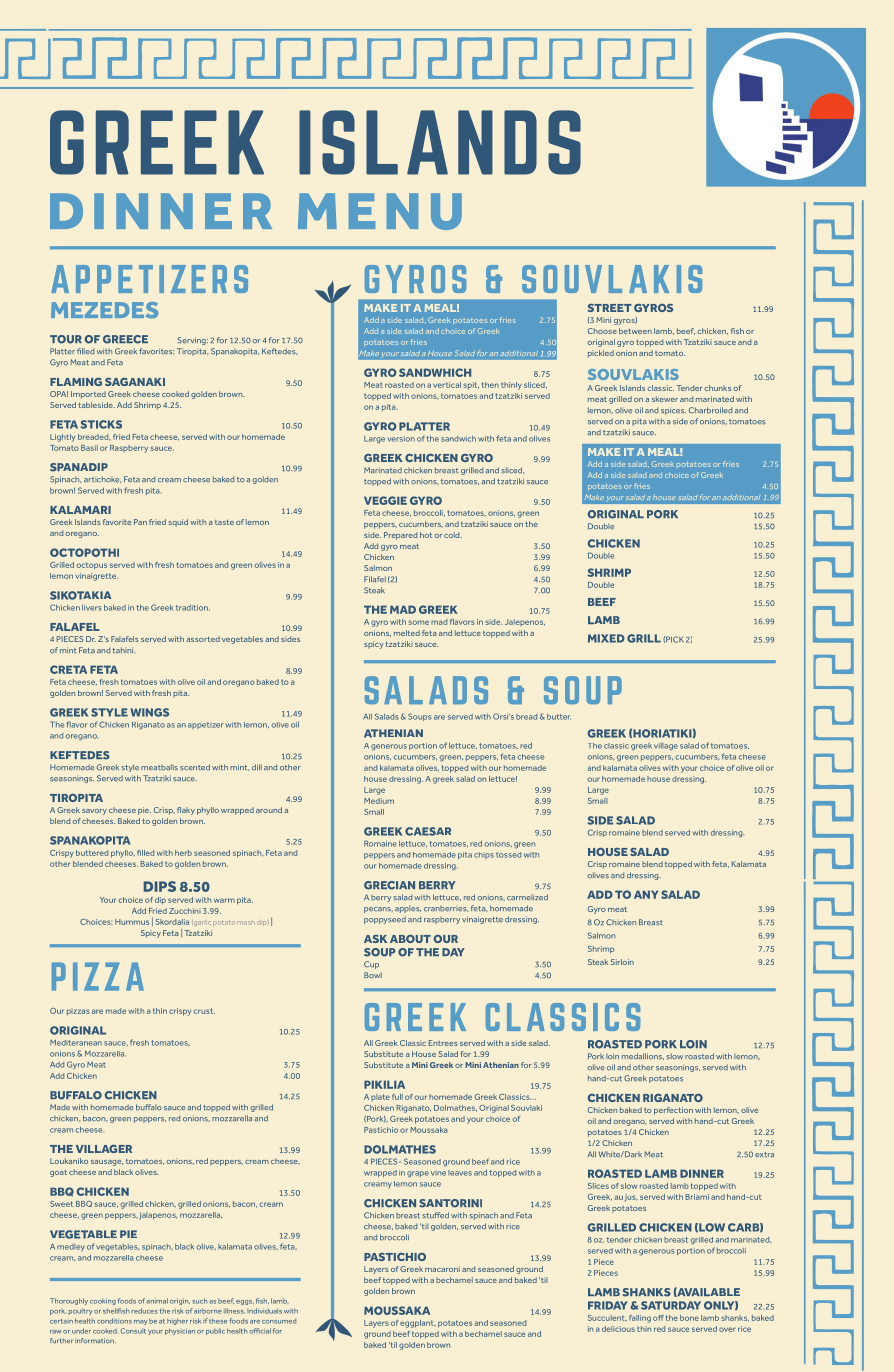 This screenshot has width=894, height=1372. I want to click on MENU, so click(380, 211).
